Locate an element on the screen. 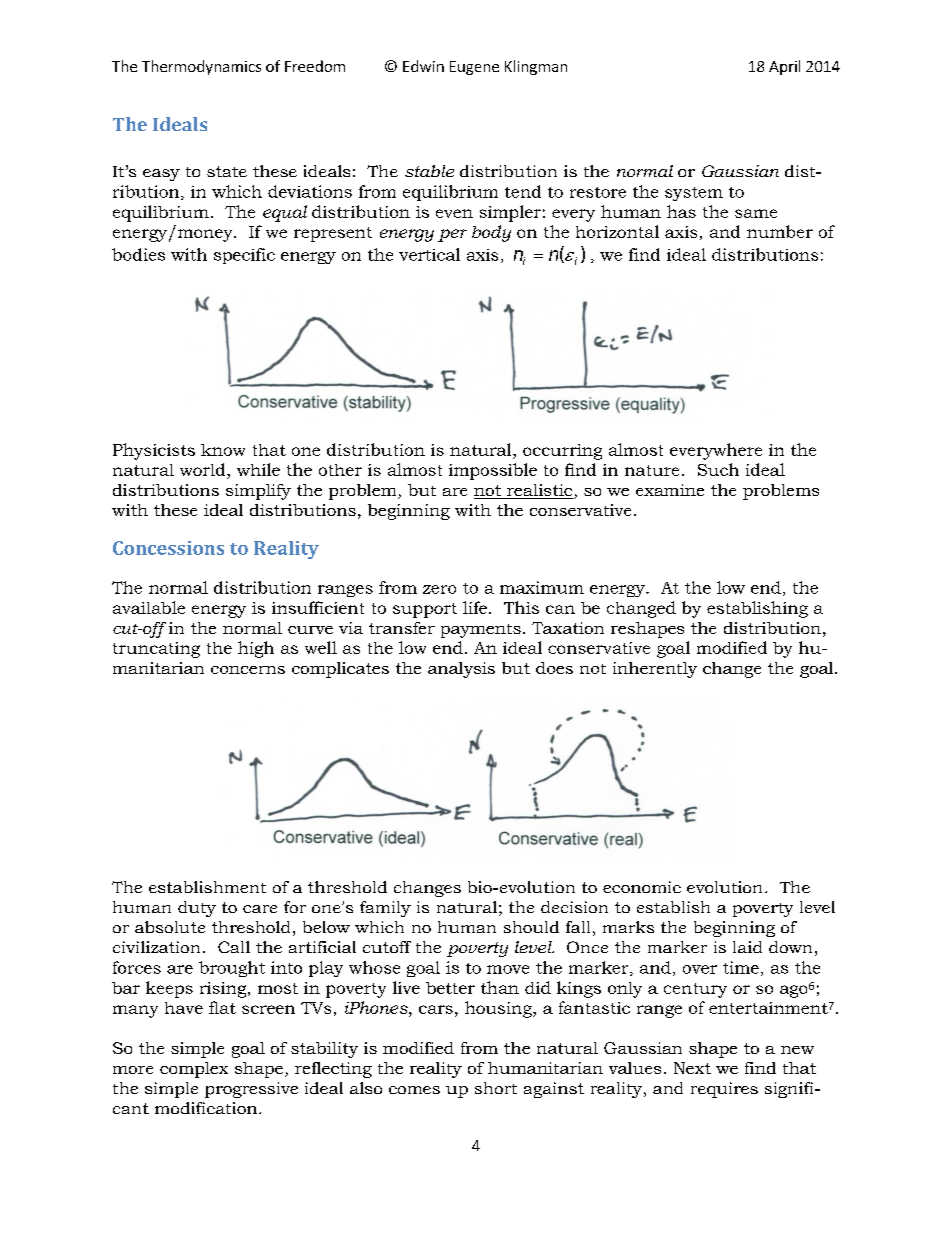 The height and width of the screenshot is (1233, 952). family is located at coordinates (385, 909).
